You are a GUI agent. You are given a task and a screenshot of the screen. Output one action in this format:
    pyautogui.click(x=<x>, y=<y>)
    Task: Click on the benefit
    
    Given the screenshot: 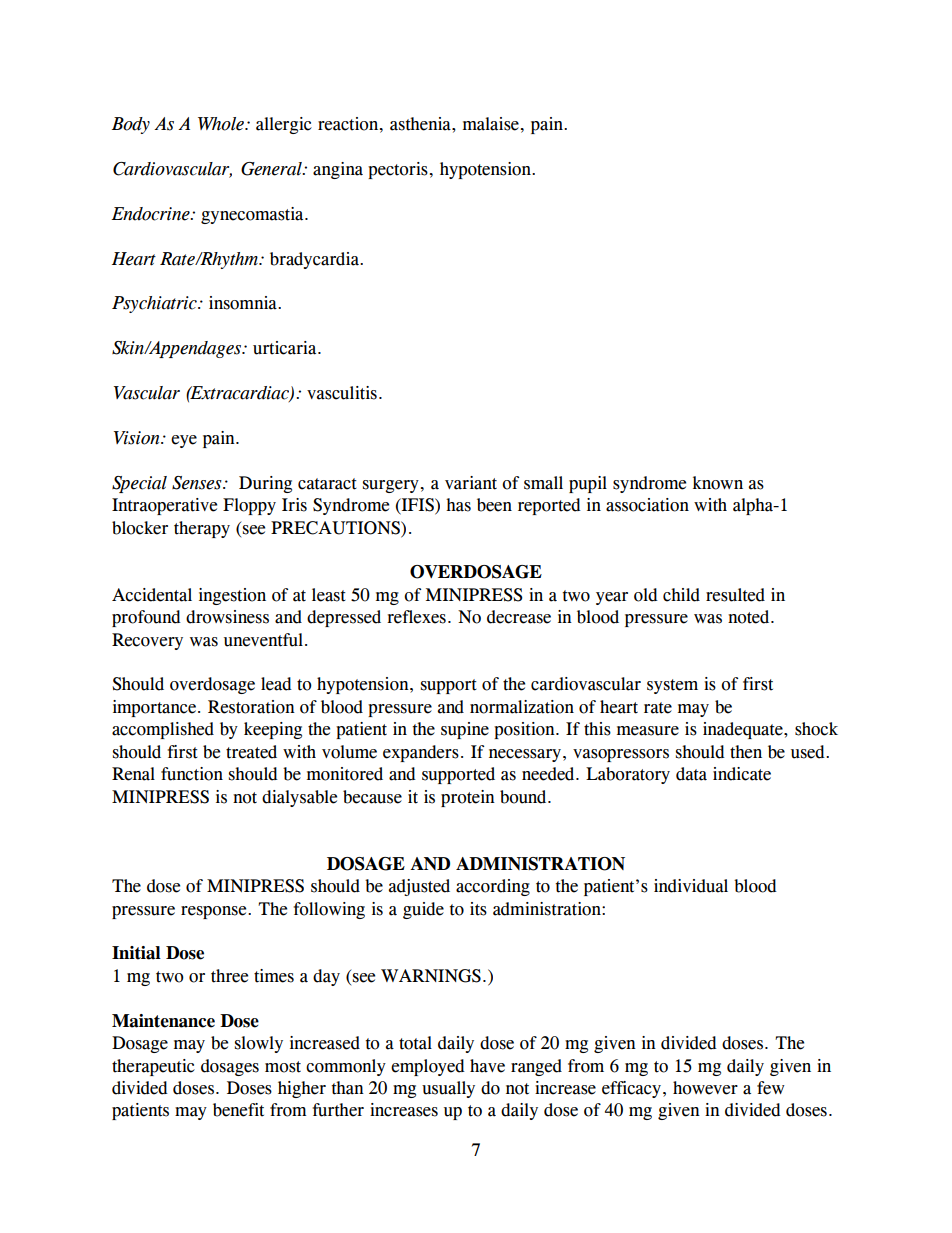 What is the action you would take?
    pyautogui.click(x=238, y=1110)
